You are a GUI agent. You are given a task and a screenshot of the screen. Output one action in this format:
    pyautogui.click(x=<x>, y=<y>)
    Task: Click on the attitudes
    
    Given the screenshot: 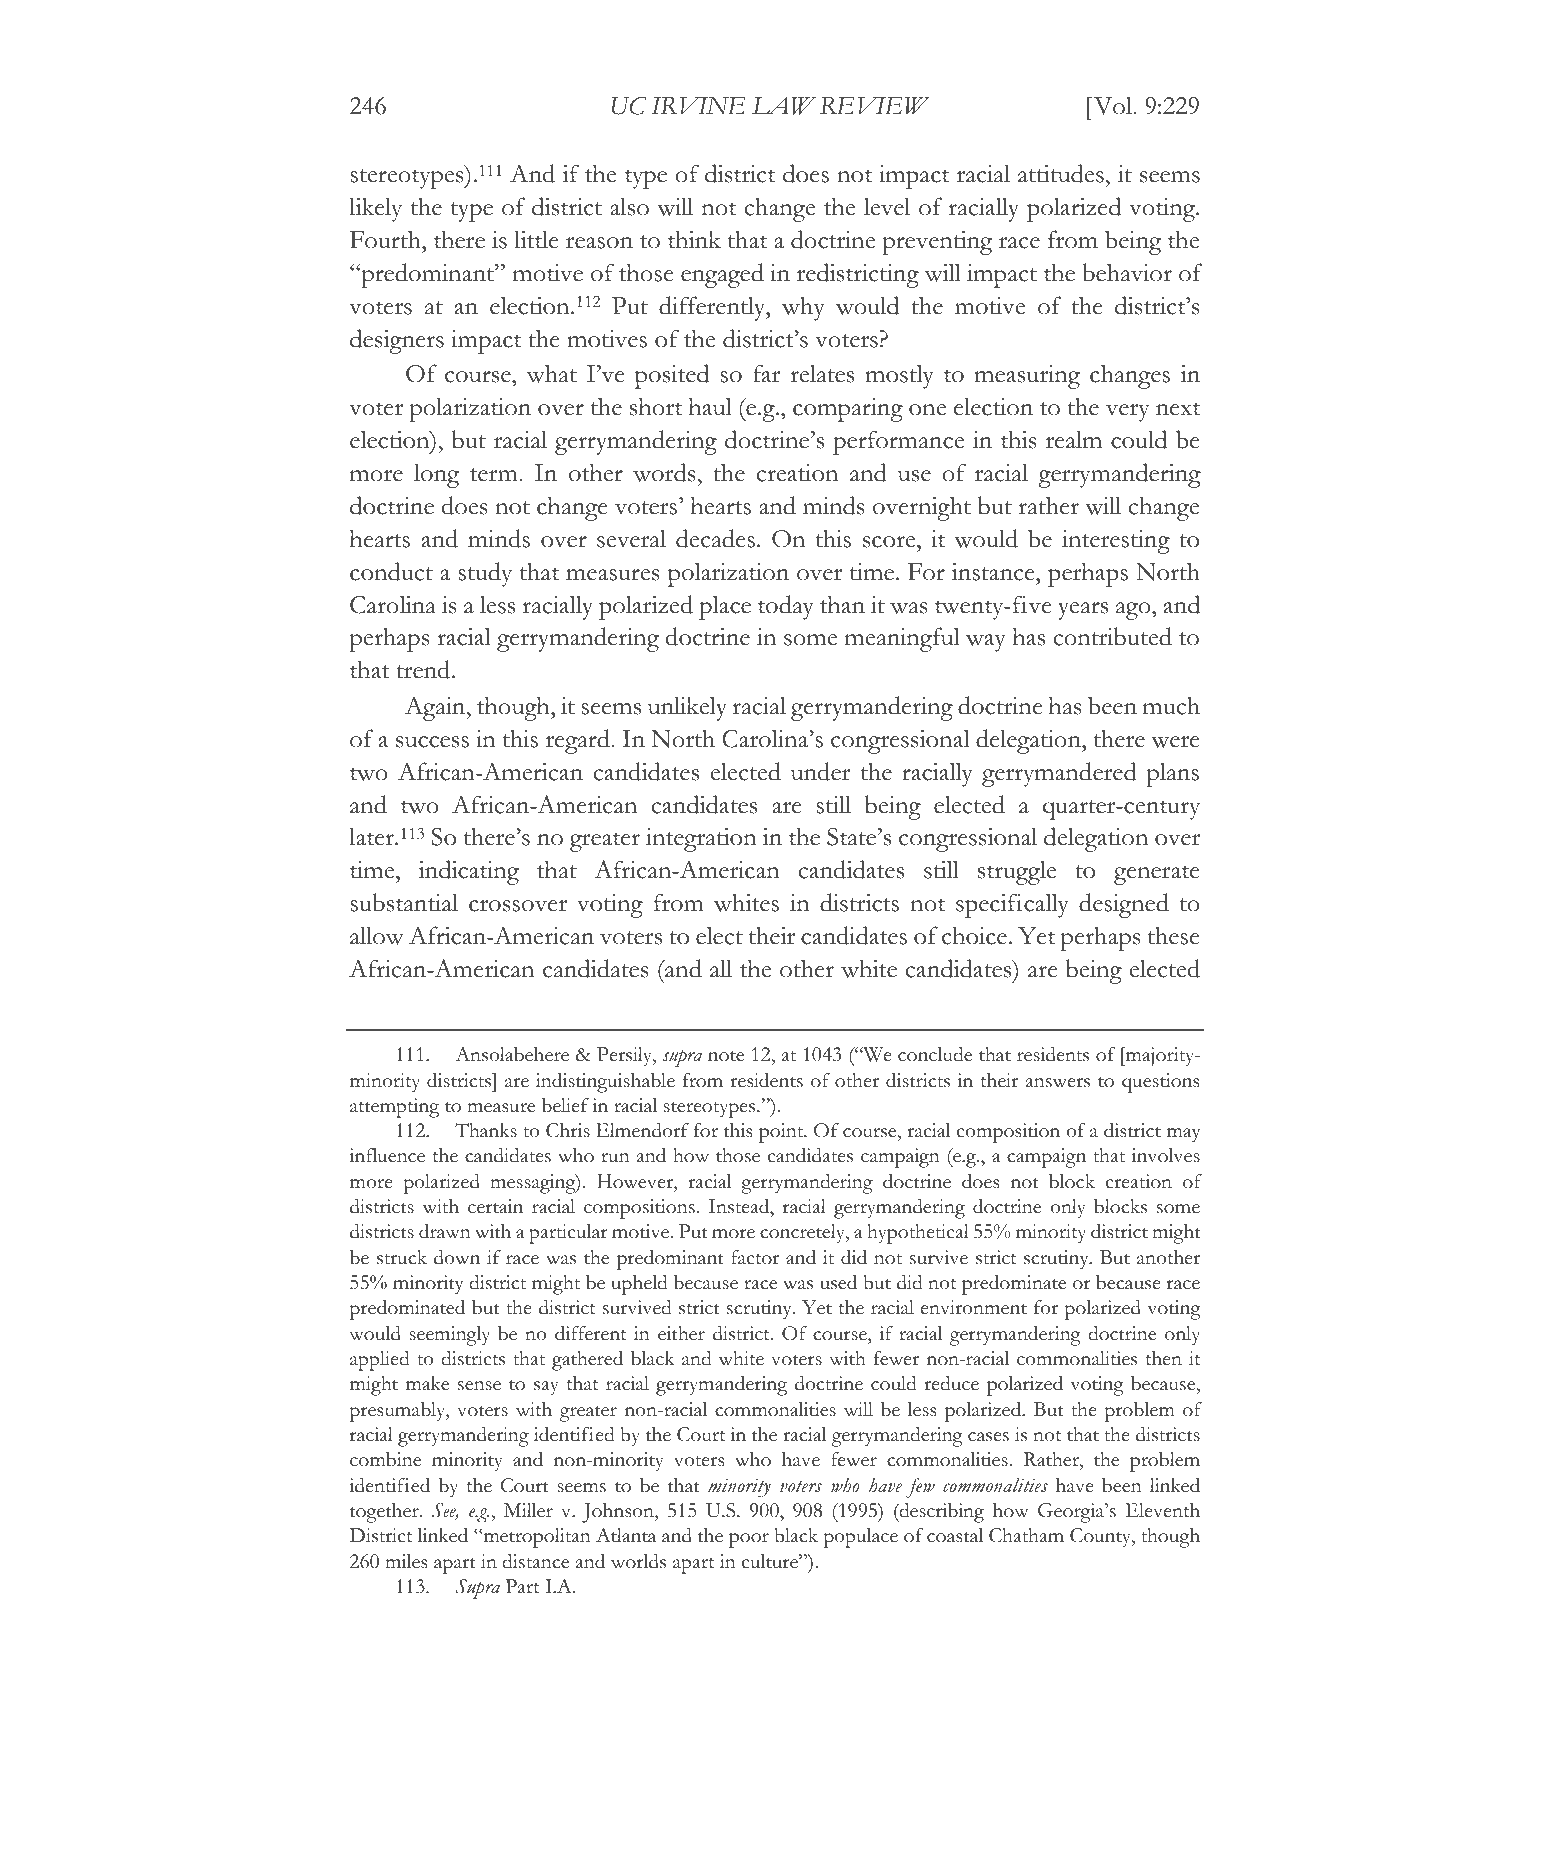 What is the action you would take?
    pyautogui.click(x=1061, y=173)
